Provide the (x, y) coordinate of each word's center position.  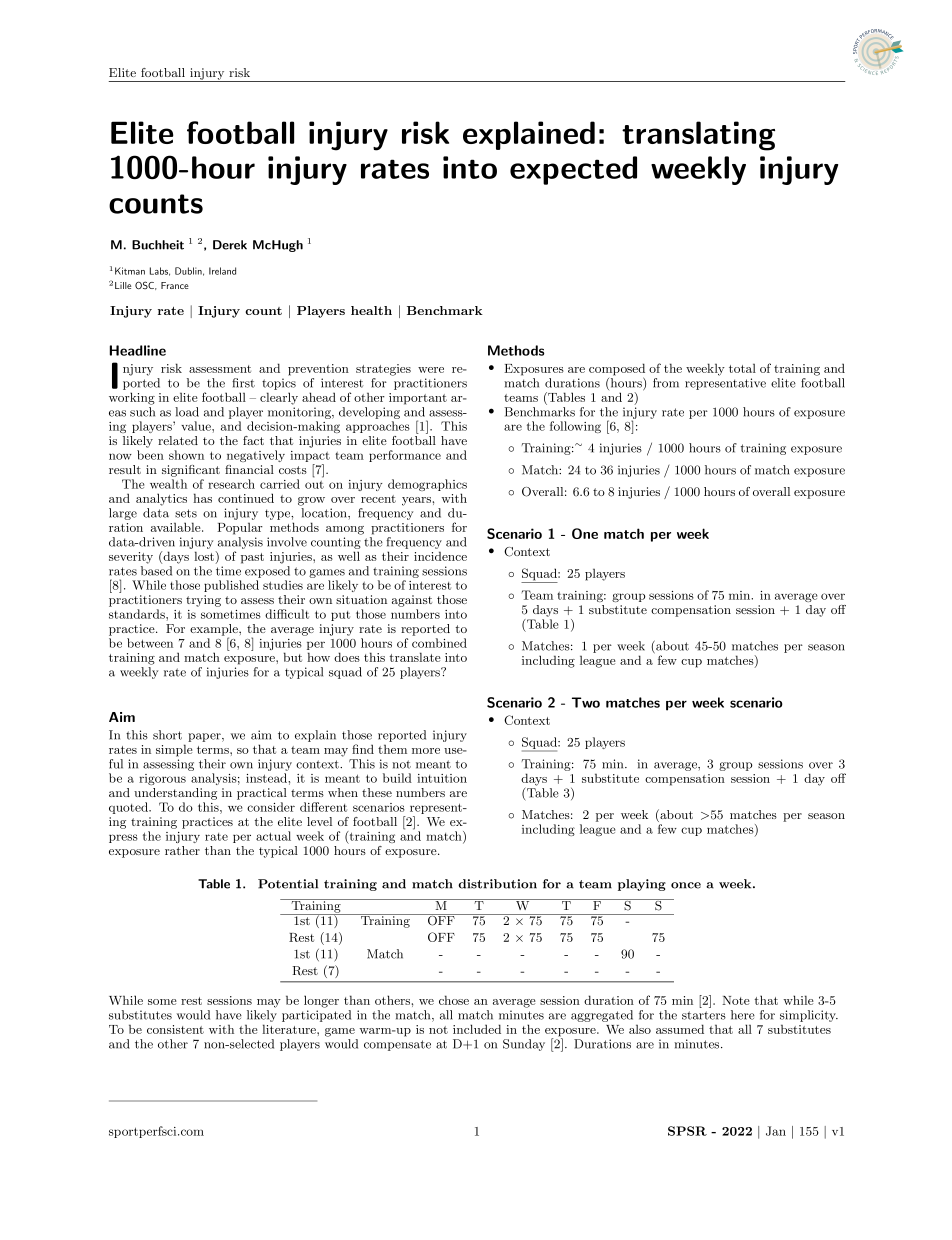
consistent (175, 1029)
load (187, 412)
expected (573, 170)
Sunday (524, 1045)
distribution (497, 884)
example (215, 631)
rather (182, 850)
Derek (230, 245)
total (742, 368)
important (418, 399)
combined (439, 643)
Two (586, 702)
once (686, 885)
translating (698, 136)
